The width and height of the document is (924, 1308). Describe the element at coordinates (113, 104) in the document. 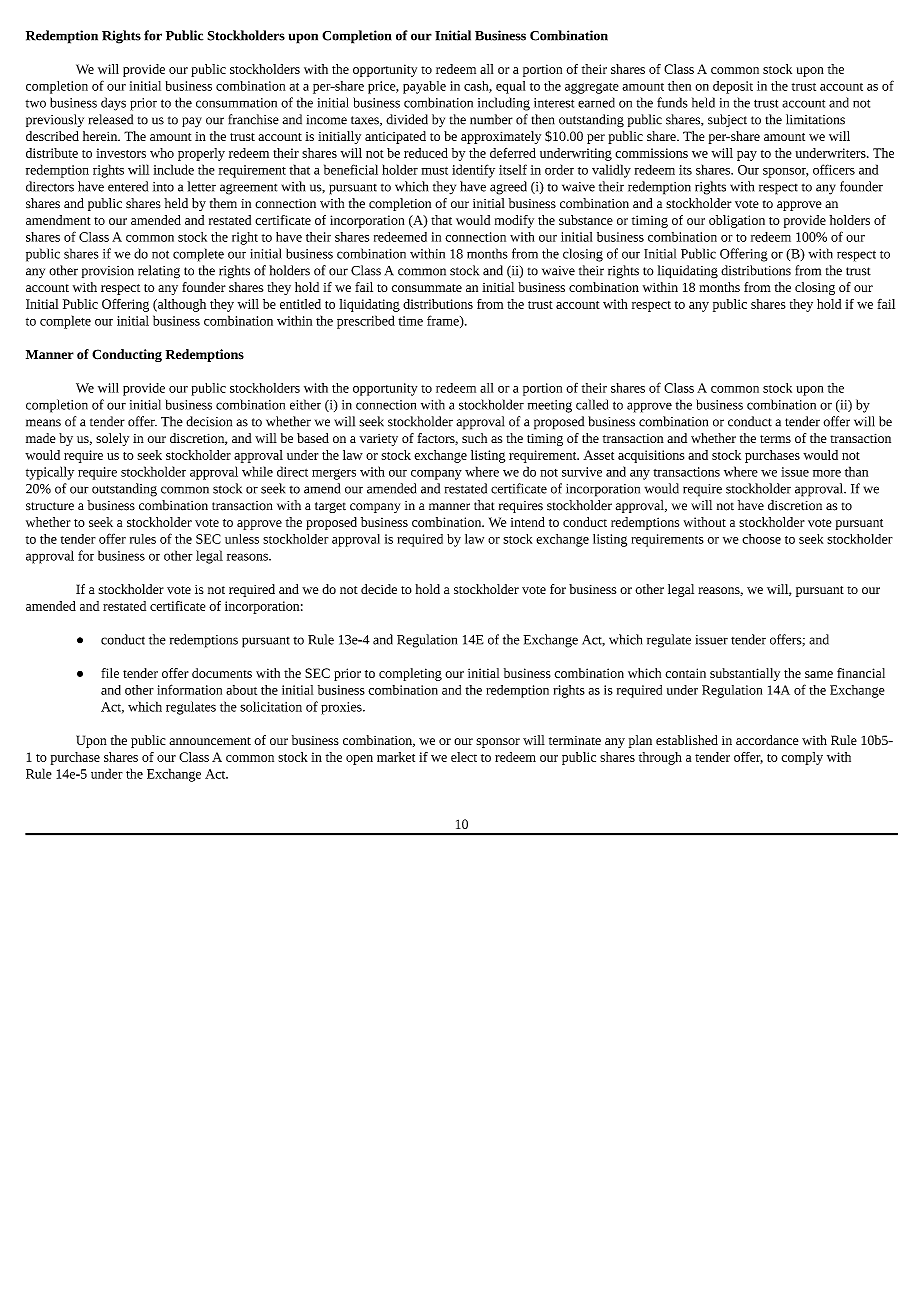

I see `days` at that location.
